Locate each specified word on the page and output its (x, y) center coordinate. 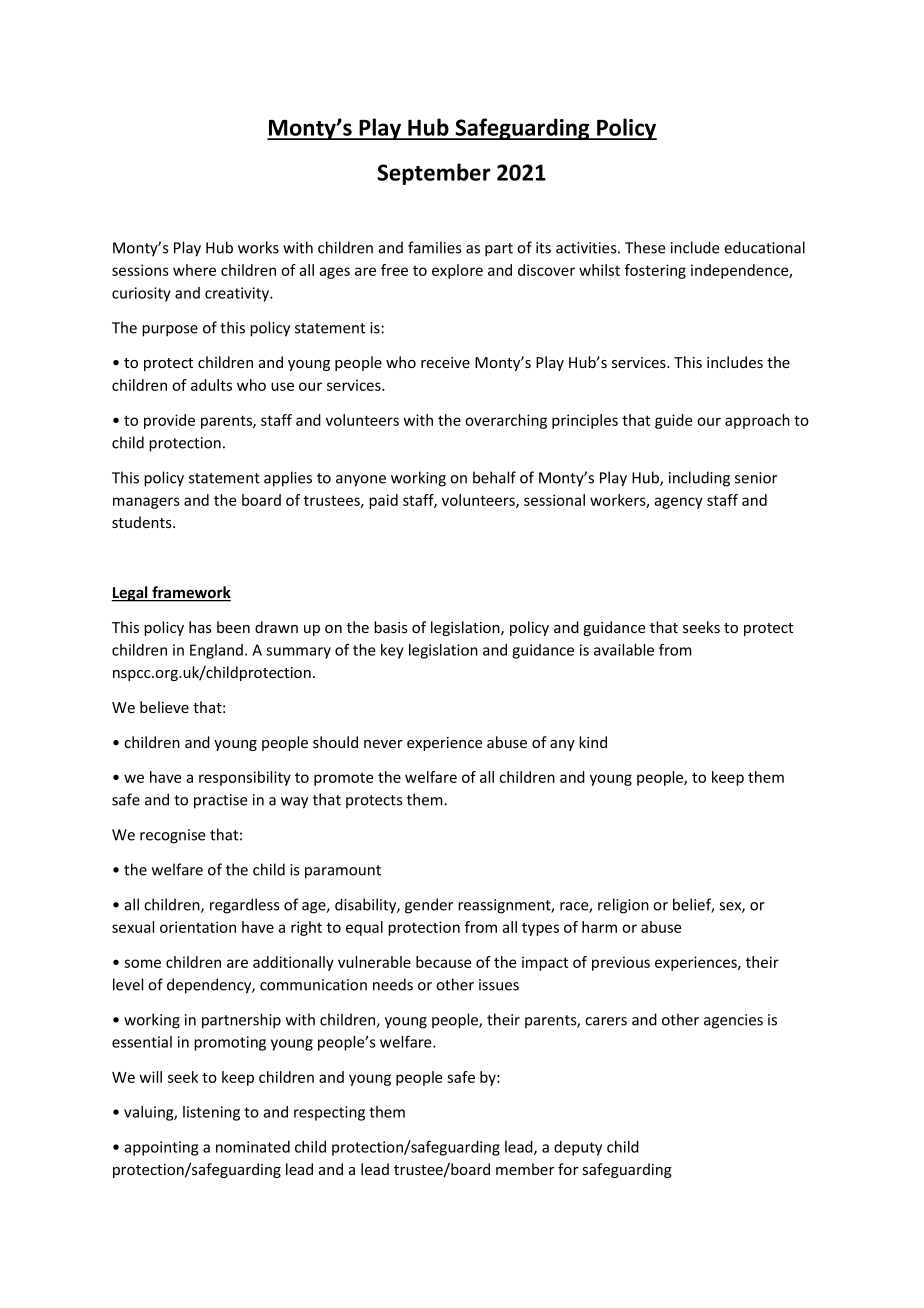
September (434, 174)
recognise (173, 836)
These (645, 247)
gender (429, 906)
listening (211, 1113)
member (525, 1169)
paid (383, 501)
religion (623, 906)
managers (146, 503)
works (258, 247)
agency (678, 503)
